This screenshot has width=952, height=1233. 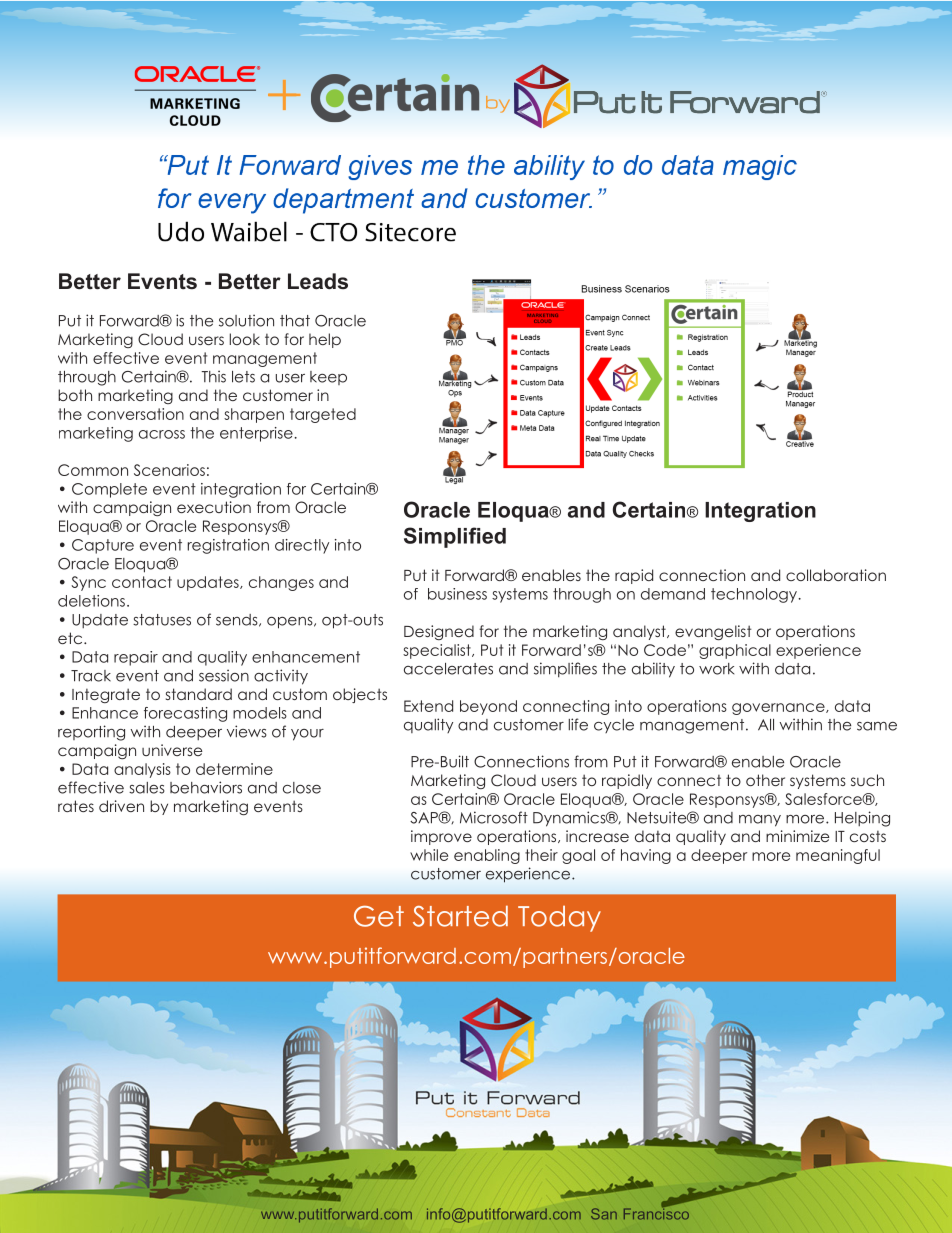 I want to click on solution, so click(x=246, y=320).
